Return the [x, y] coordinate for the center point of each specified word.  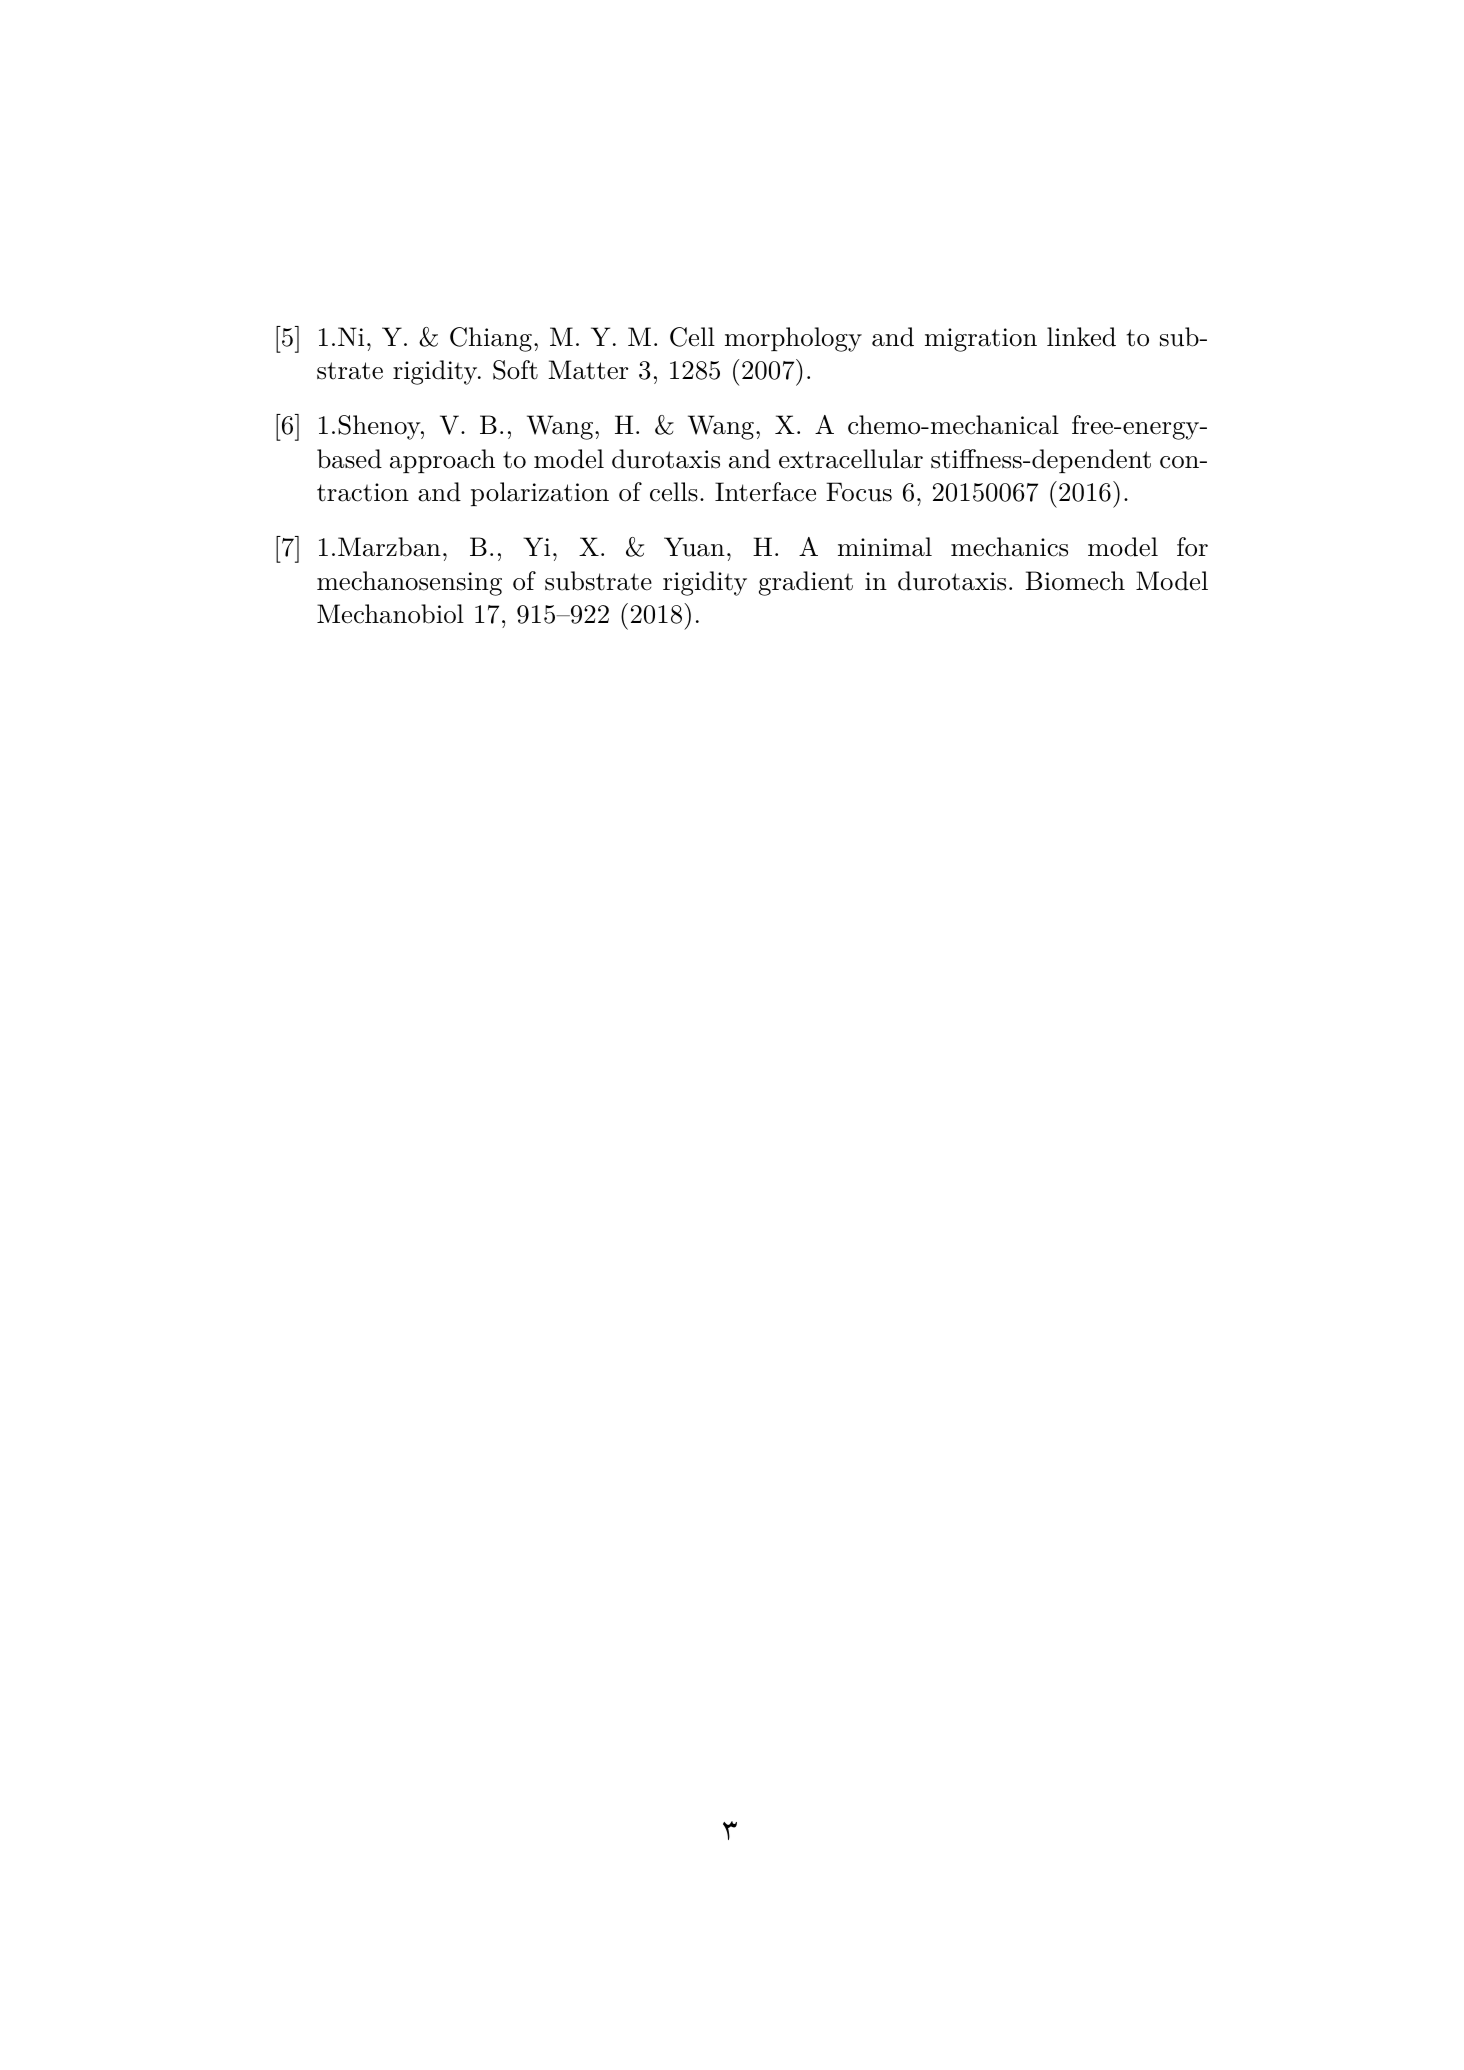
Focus [859, 492]
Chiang [491, 339]
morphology [793, 339]
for [1192, 547]
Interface [765, 492]
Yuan [694, 547]
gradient [806, 583]
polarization [540, 494]
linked [1081, 337]
